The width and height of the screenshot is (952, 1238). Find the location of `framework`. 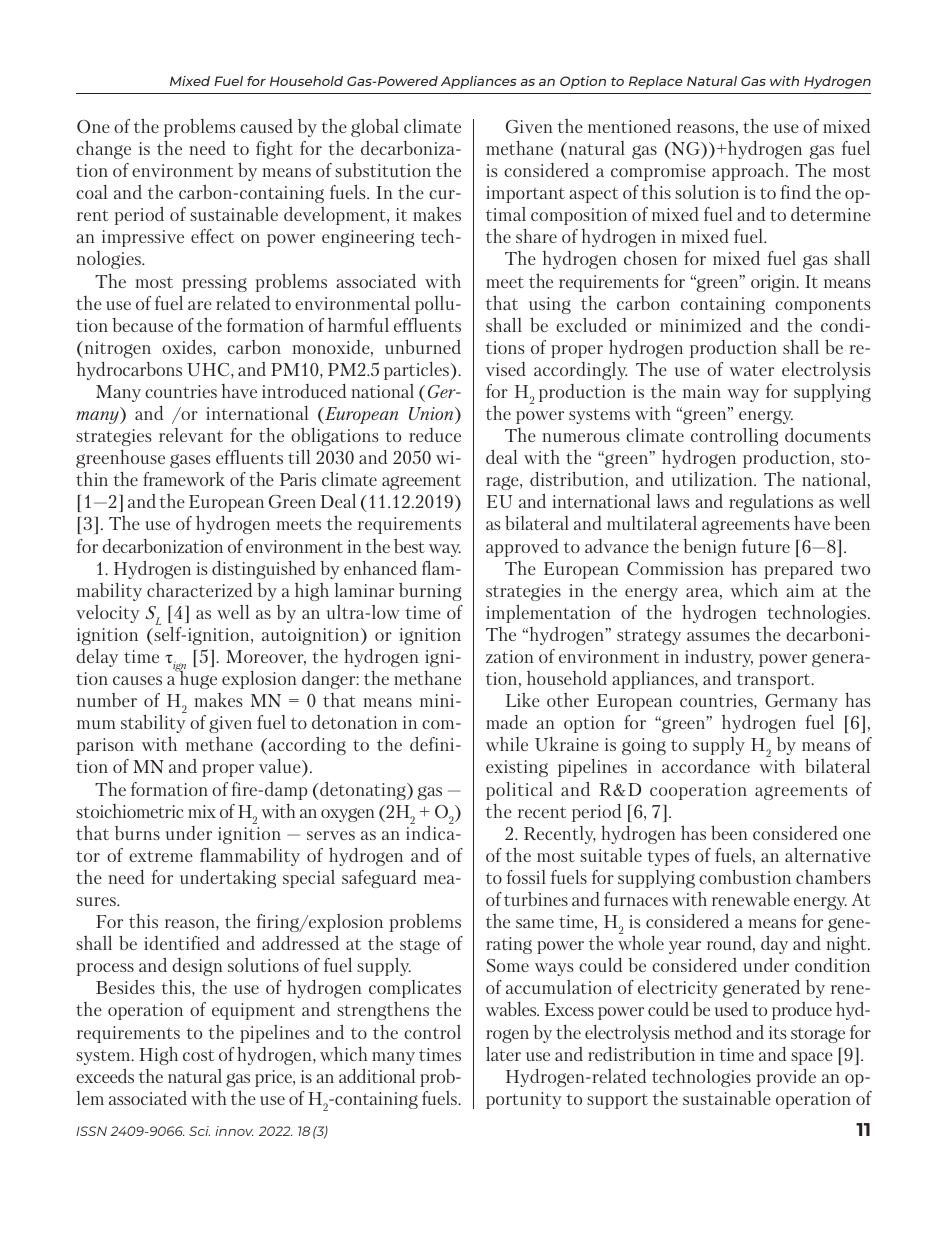

framework is located at coordinates (184, 479).
